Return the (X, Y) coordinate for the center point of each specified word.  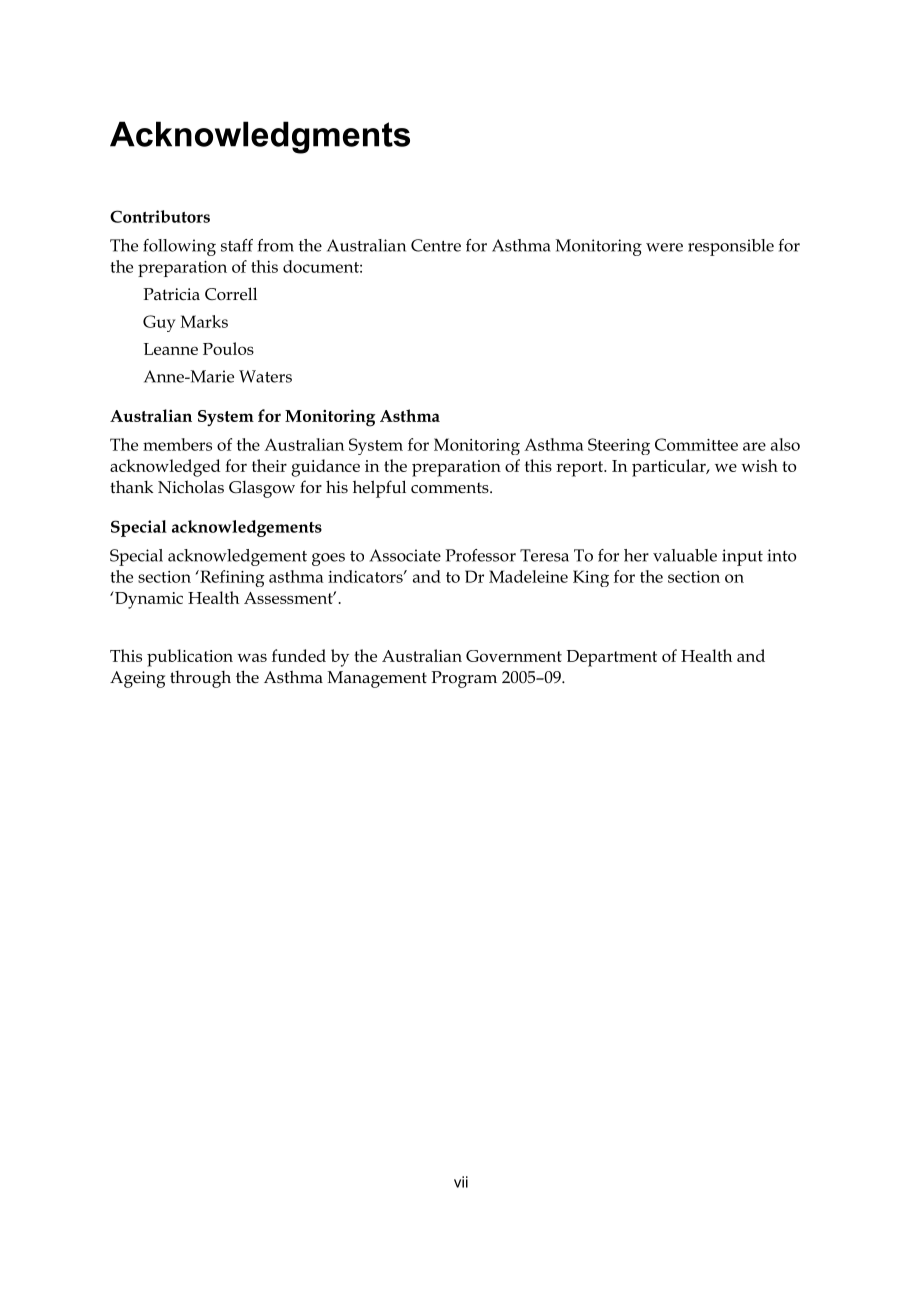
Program (464, 679)
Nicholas (191, 486)
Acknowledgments (260, 137)
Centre (436, 245)
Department (611, 658)
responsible (731, 247)
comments (451, 487)
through (200, 679)
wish (759, 465)
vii (461, 1182)
